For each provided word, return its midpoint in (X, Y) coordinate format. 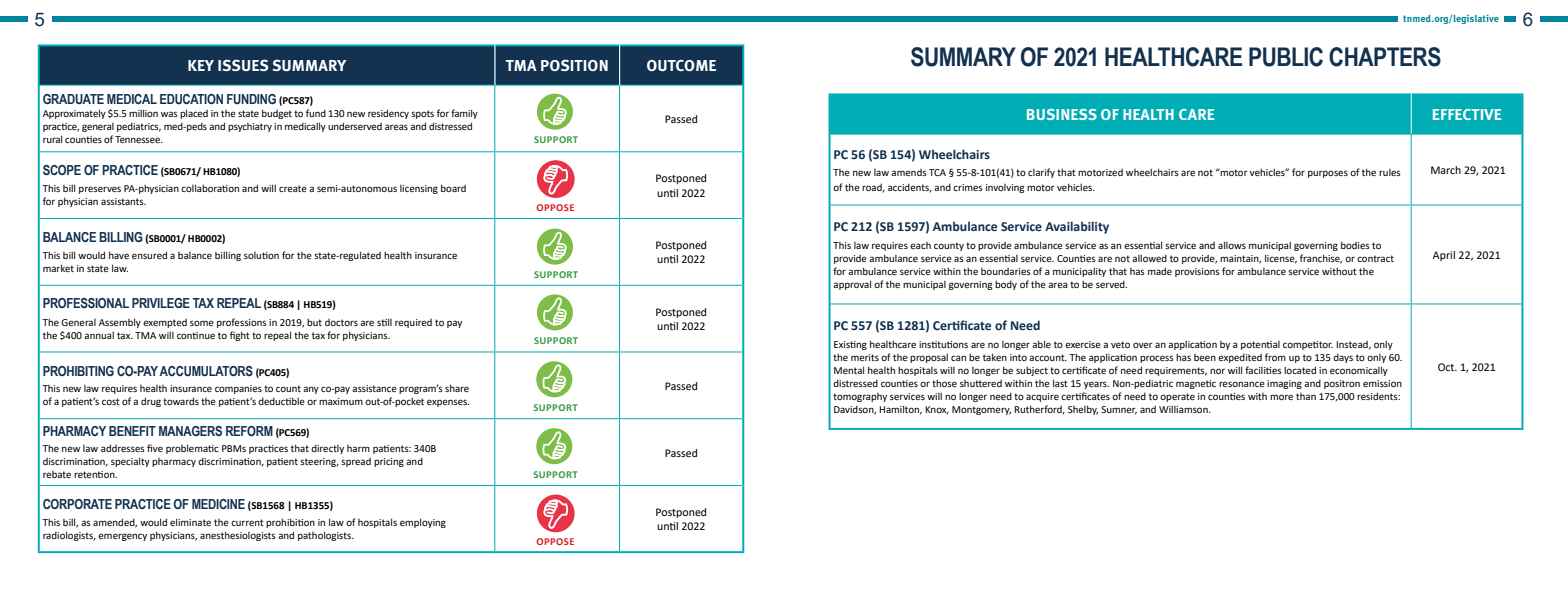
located (1300, 370)
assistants (123, 201)
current (247, 522)
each (920, 245)
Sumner (1119, 410)
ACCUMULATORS (206, 371)
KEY (201, 65)
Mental (849, 370)
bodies (1355, 245)
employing (423, 523)
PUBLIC (1286, 57)
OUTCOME (681, 65)
